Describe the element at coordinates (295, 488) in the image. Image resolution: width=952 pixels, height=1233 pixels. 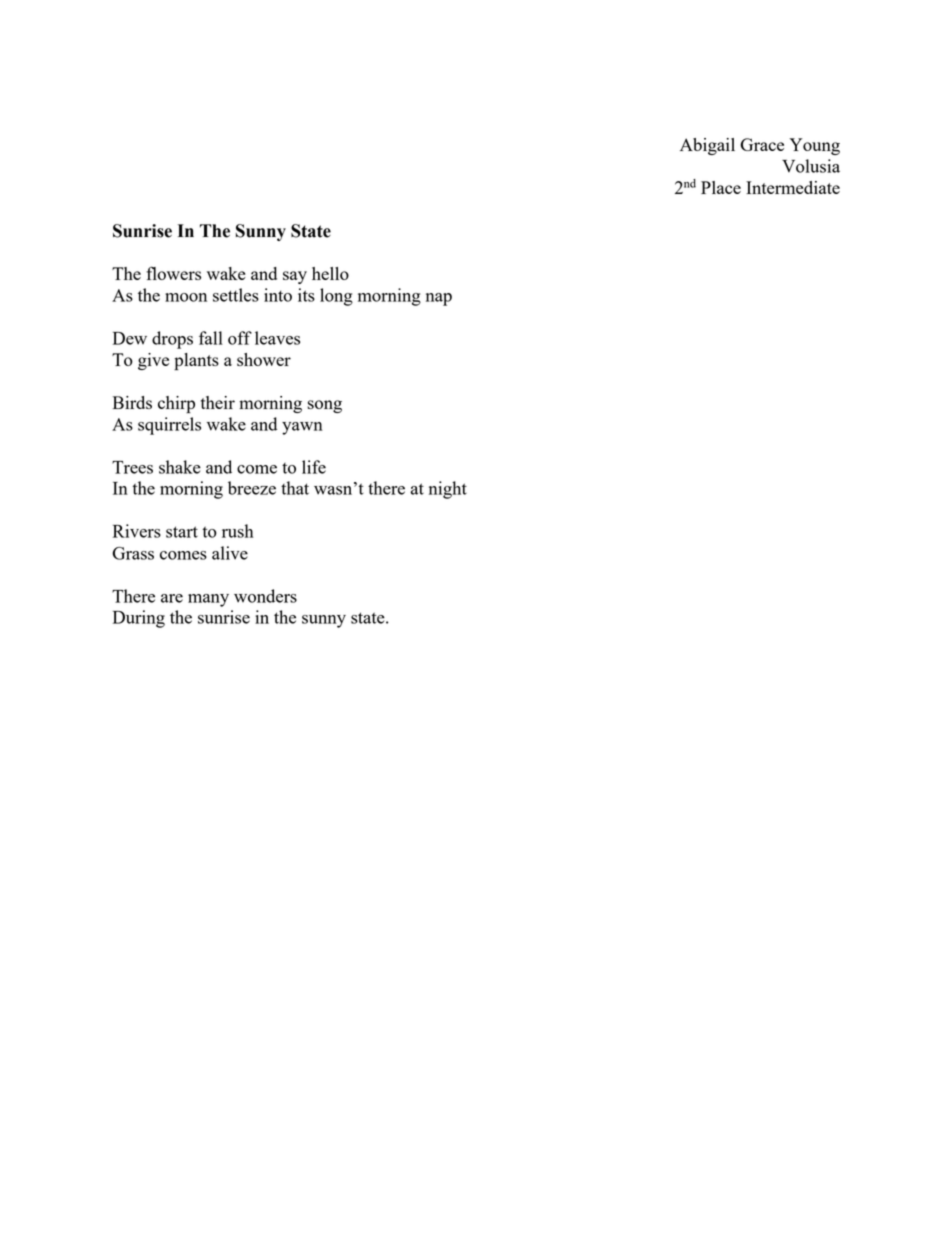
I see `that` at that location.
